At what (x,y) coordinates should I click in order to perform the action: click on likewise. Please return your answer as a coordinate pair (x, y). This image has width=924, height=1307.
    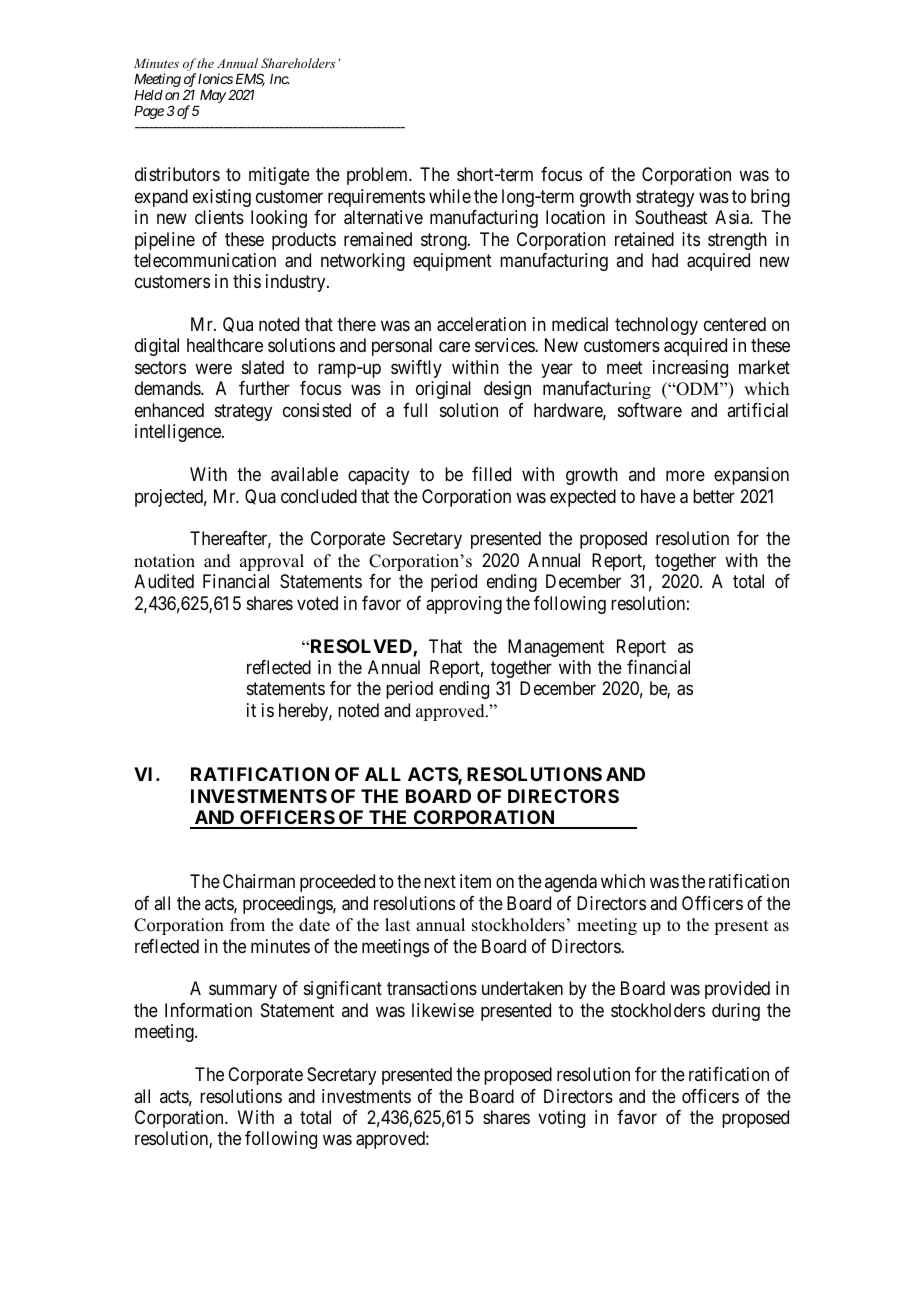
    Looking at the image, I should click on (443, 1010).
